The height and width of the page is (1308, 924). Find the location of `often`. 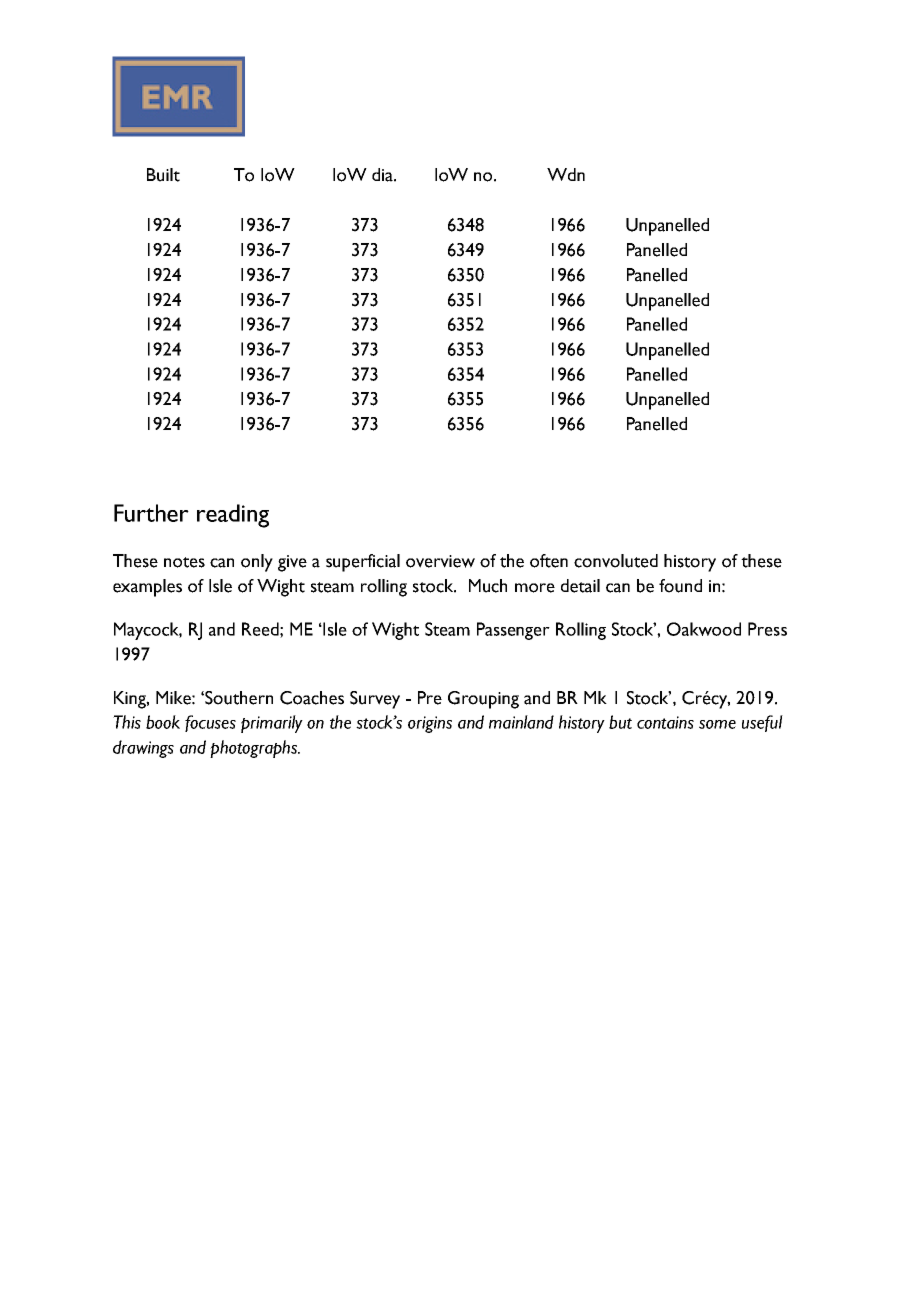

often is located at coordinates (549, 561).
